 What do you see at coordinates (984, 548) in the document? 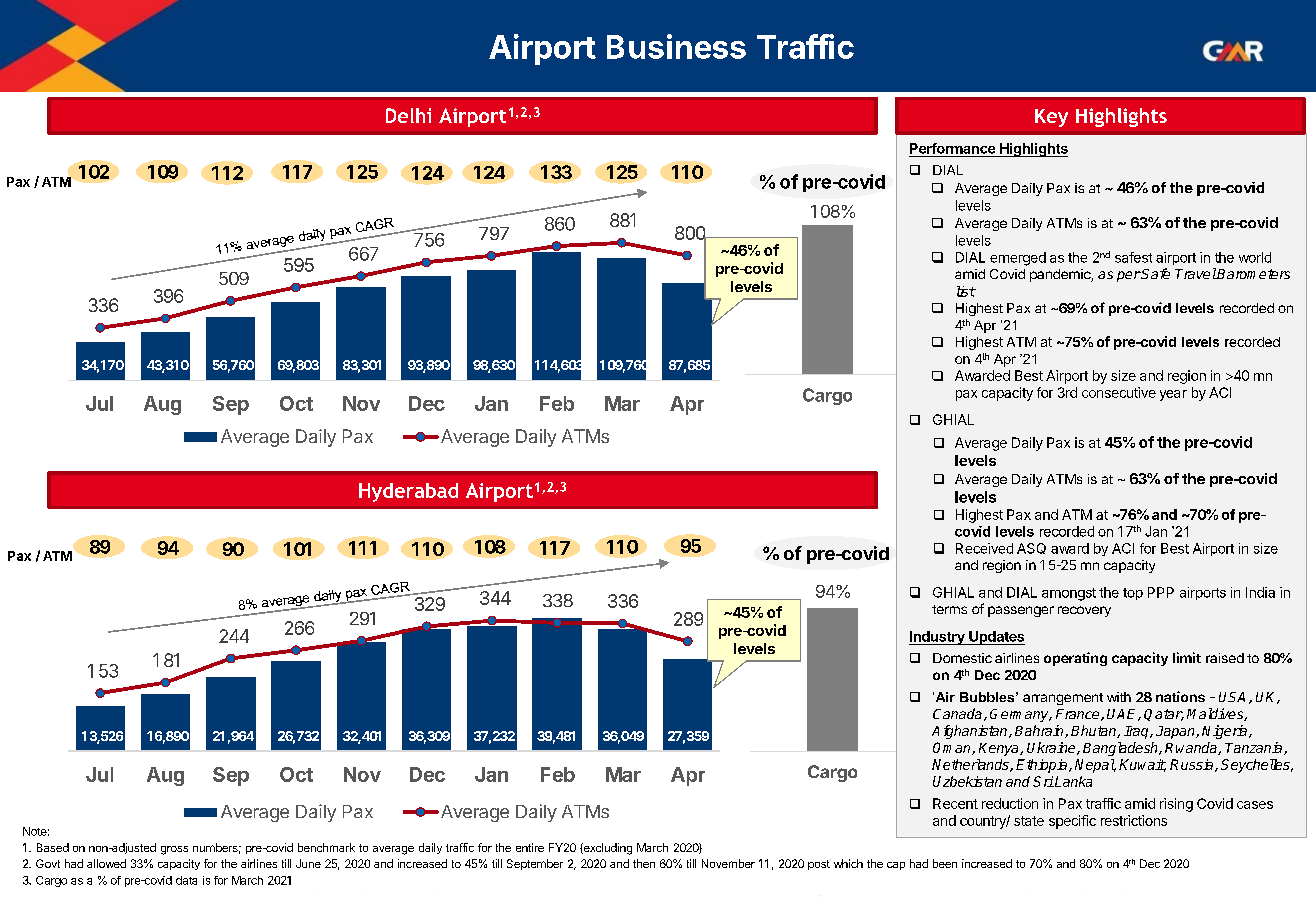
I see `Received` at bounding box center [984, 548].
